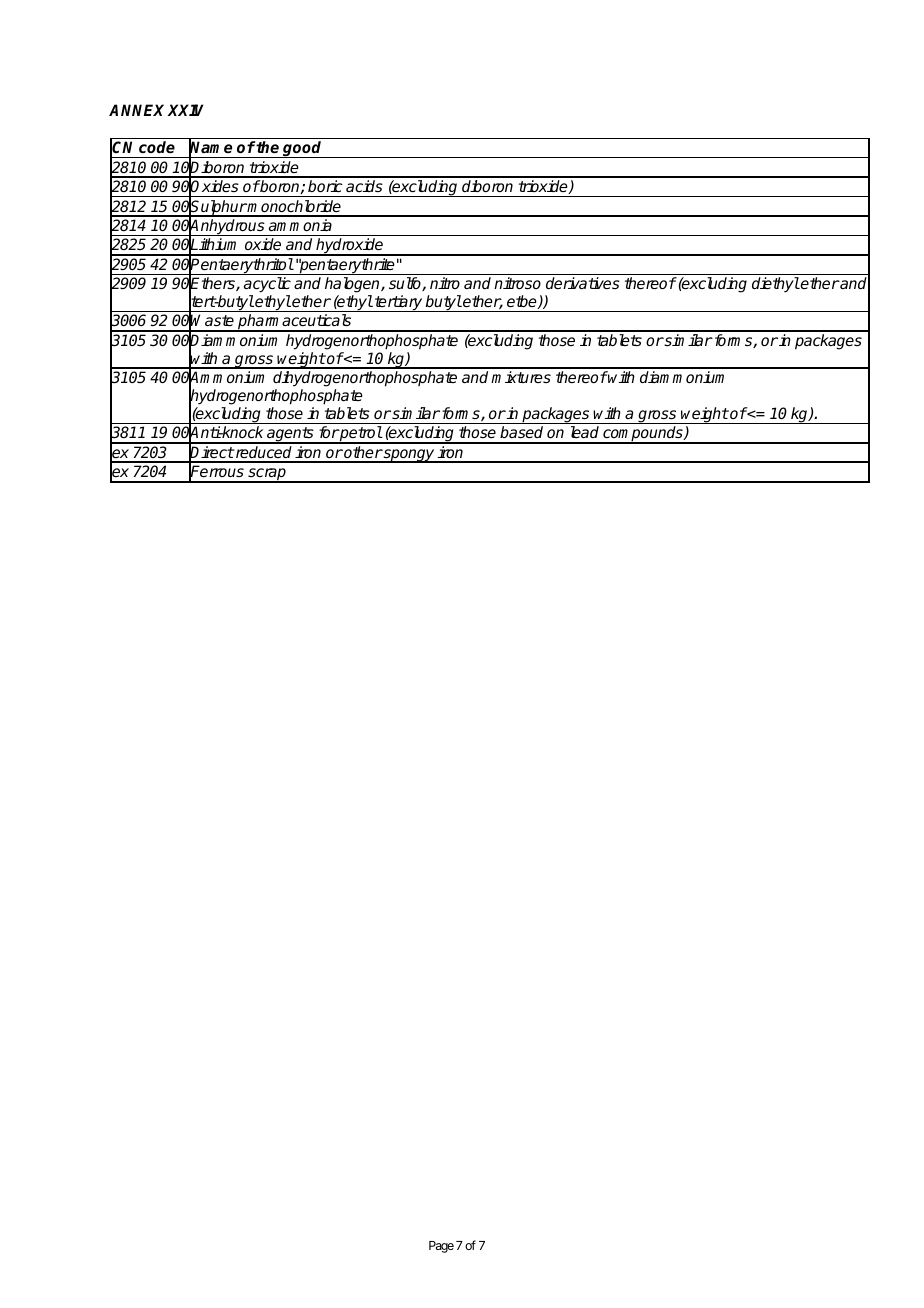 This image has width=924, height=1308. I want to click on good, so click(303, 149).
